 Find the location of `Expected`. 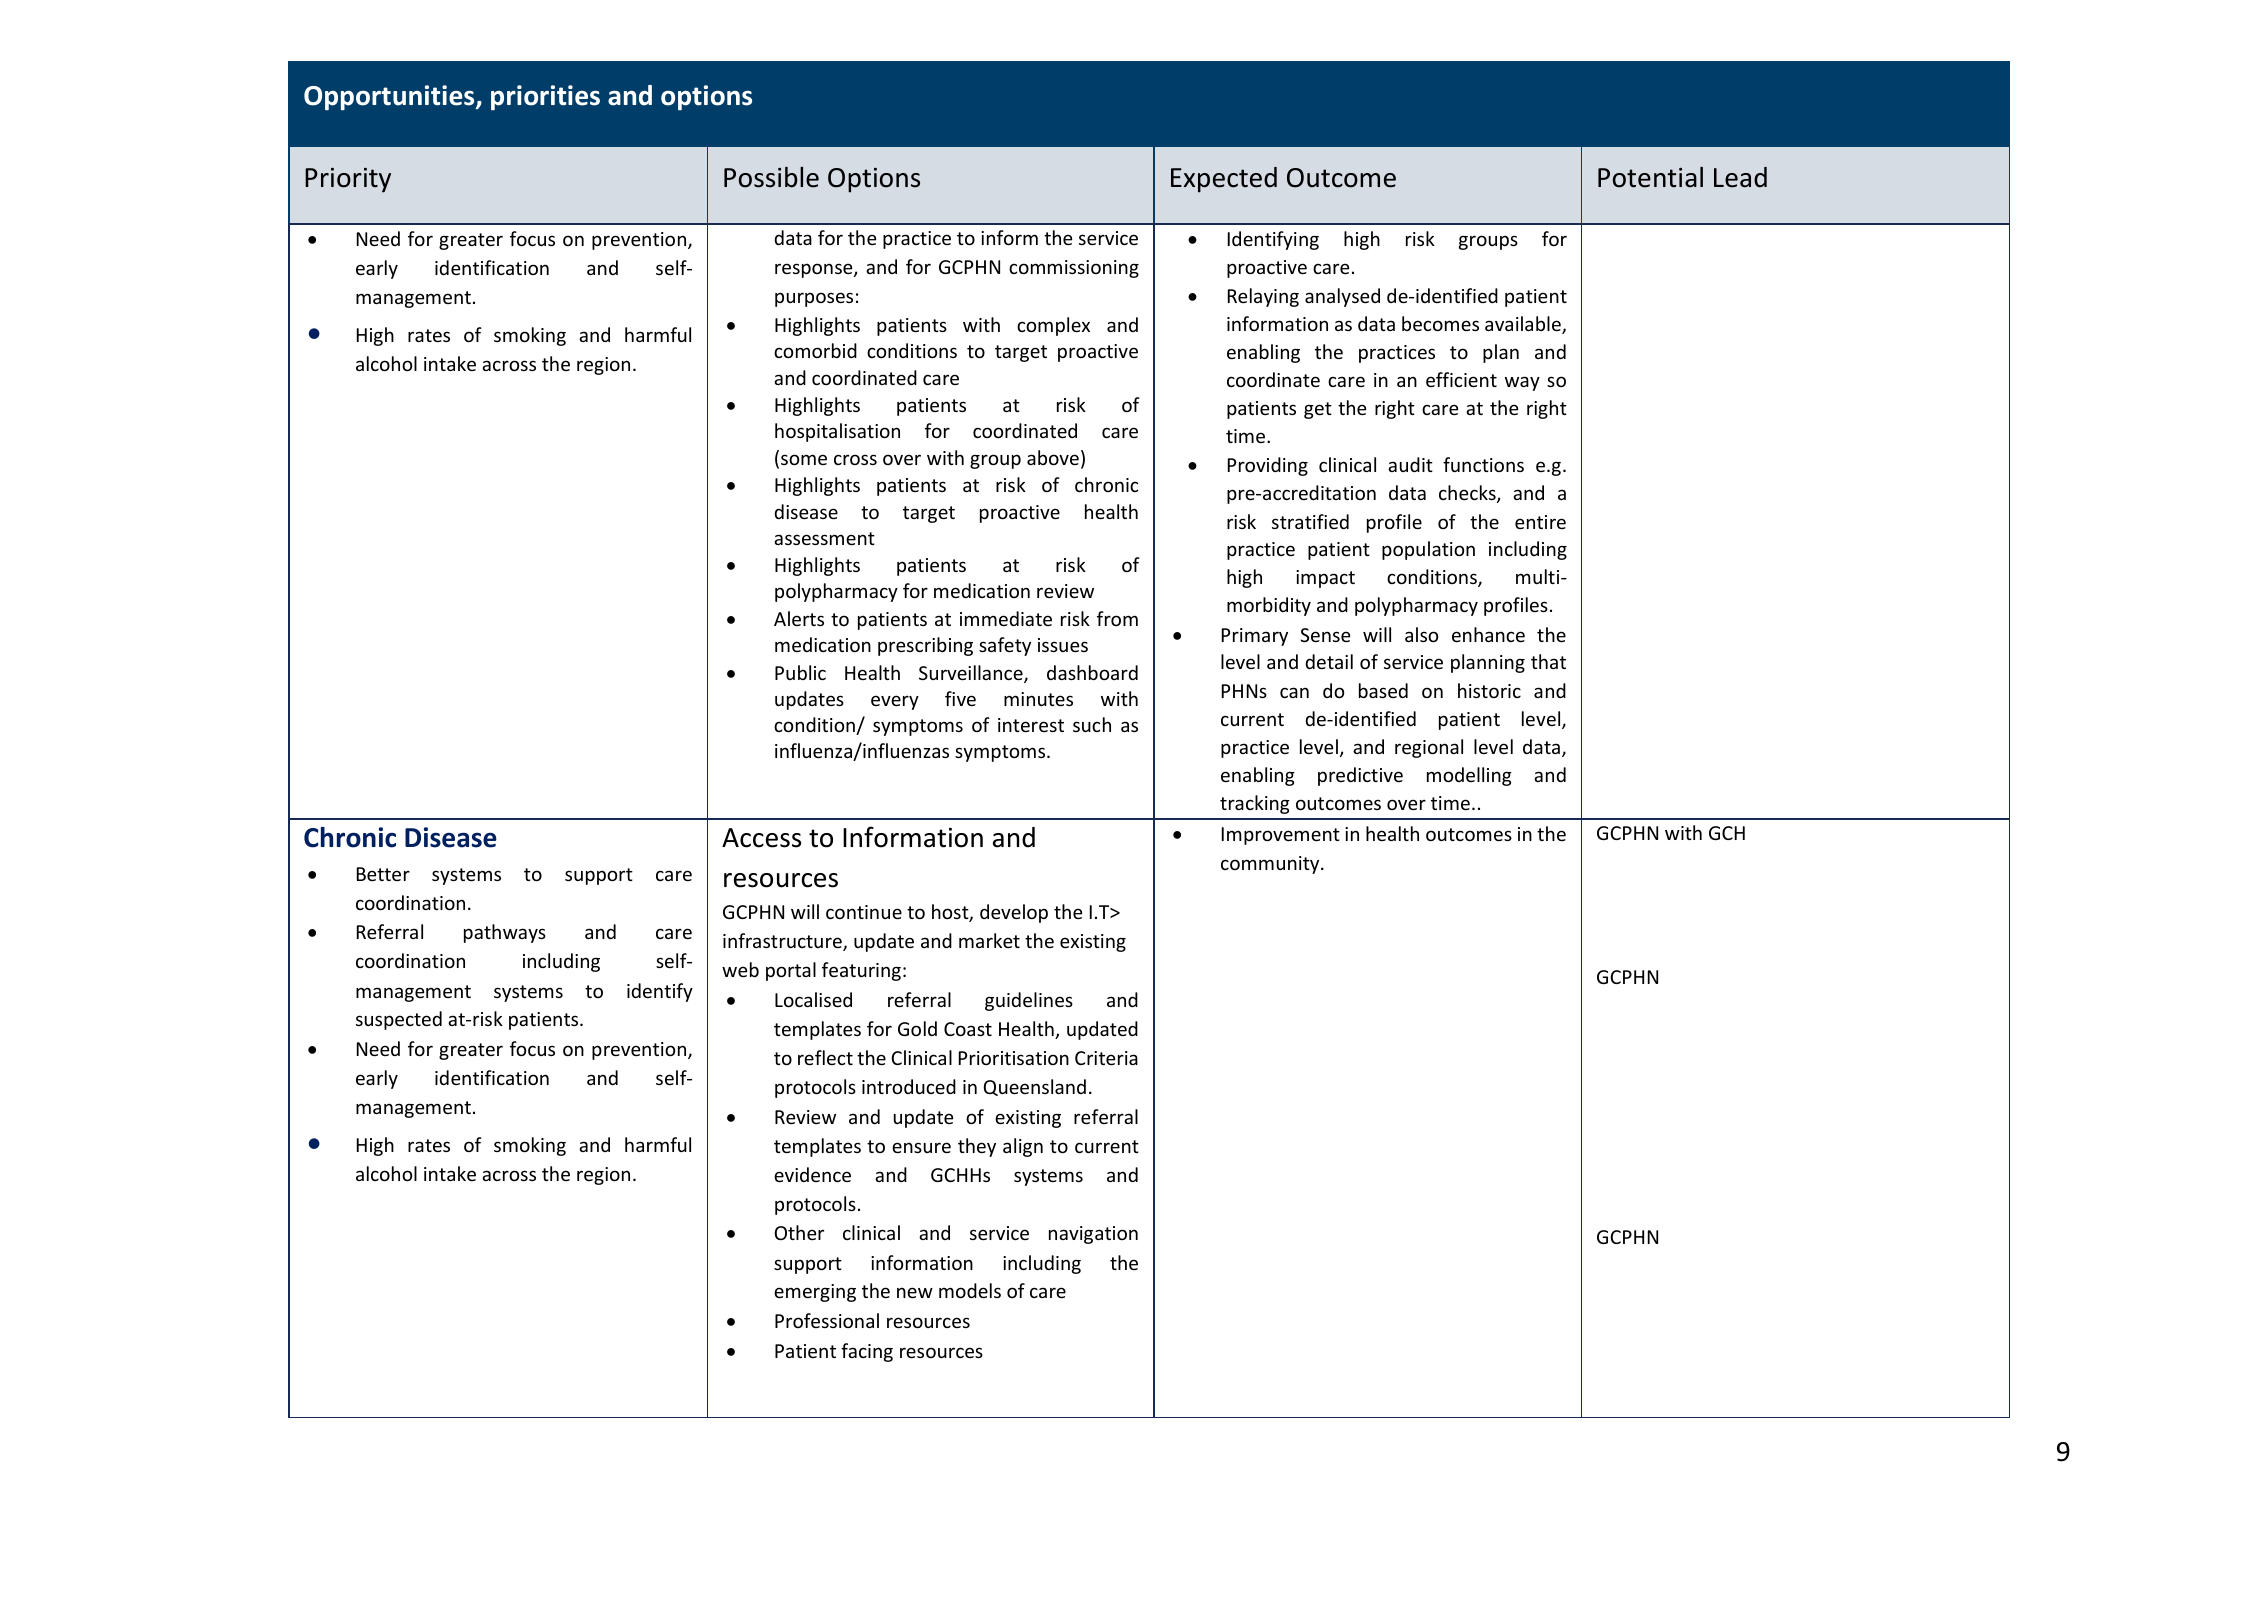

Expected is located at coordinates (1224, 180).
